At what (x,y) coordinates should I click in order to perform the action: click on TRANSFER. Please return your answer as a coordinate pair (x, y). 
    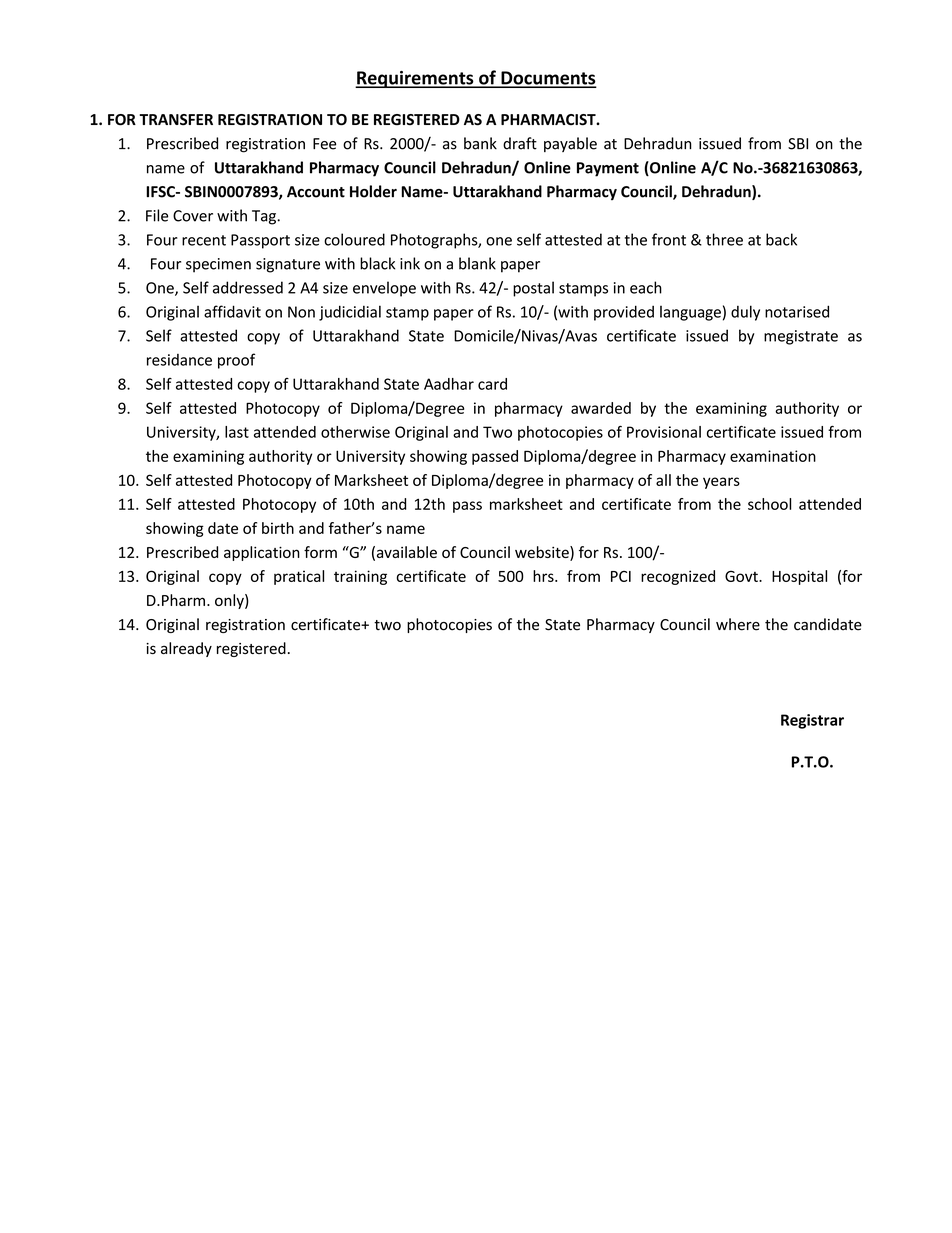
    Looking at the image, I should click on (176, 120).
